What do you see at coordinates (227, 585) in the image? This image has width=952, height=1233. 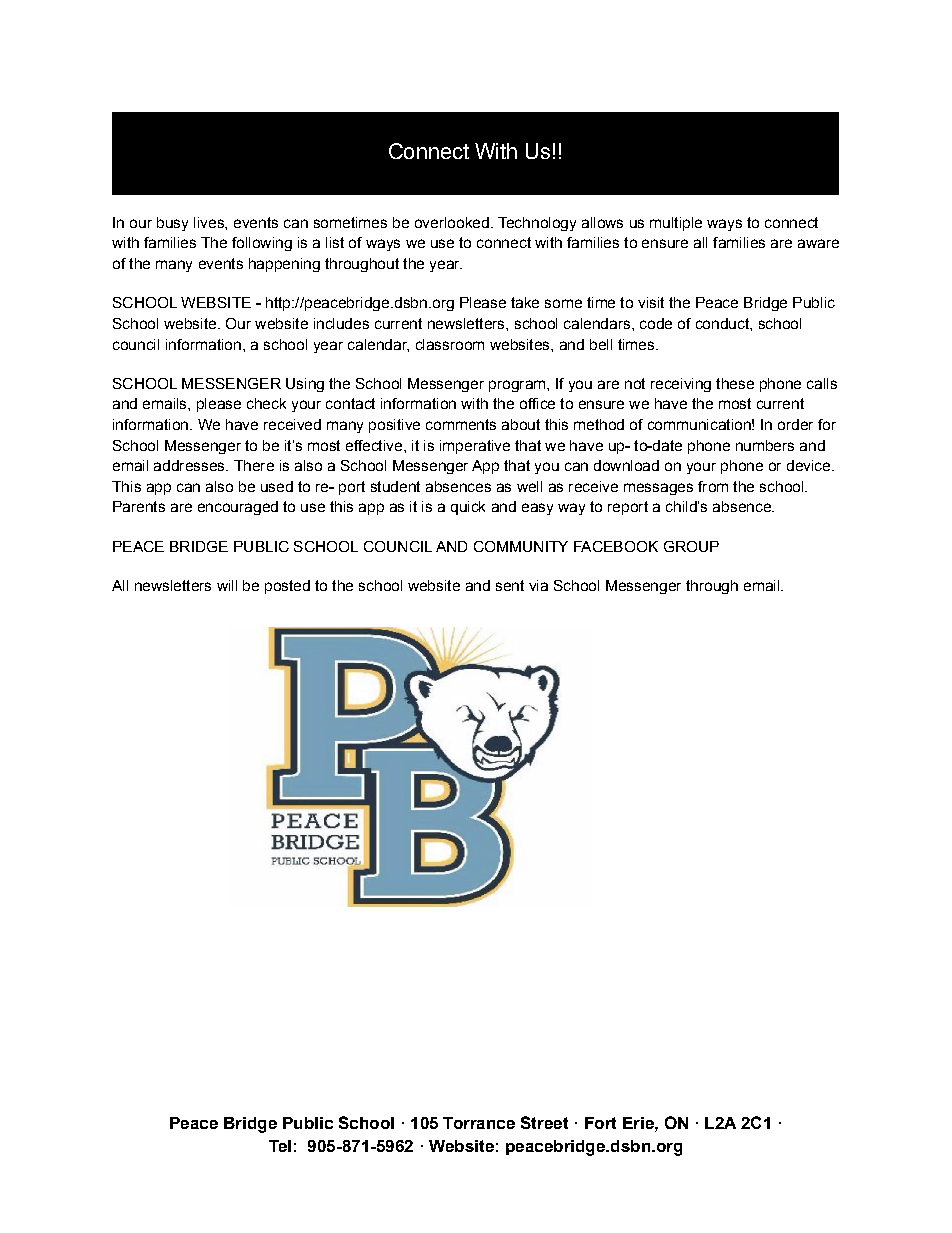 I see `will` at bounding box center [227, 585].
